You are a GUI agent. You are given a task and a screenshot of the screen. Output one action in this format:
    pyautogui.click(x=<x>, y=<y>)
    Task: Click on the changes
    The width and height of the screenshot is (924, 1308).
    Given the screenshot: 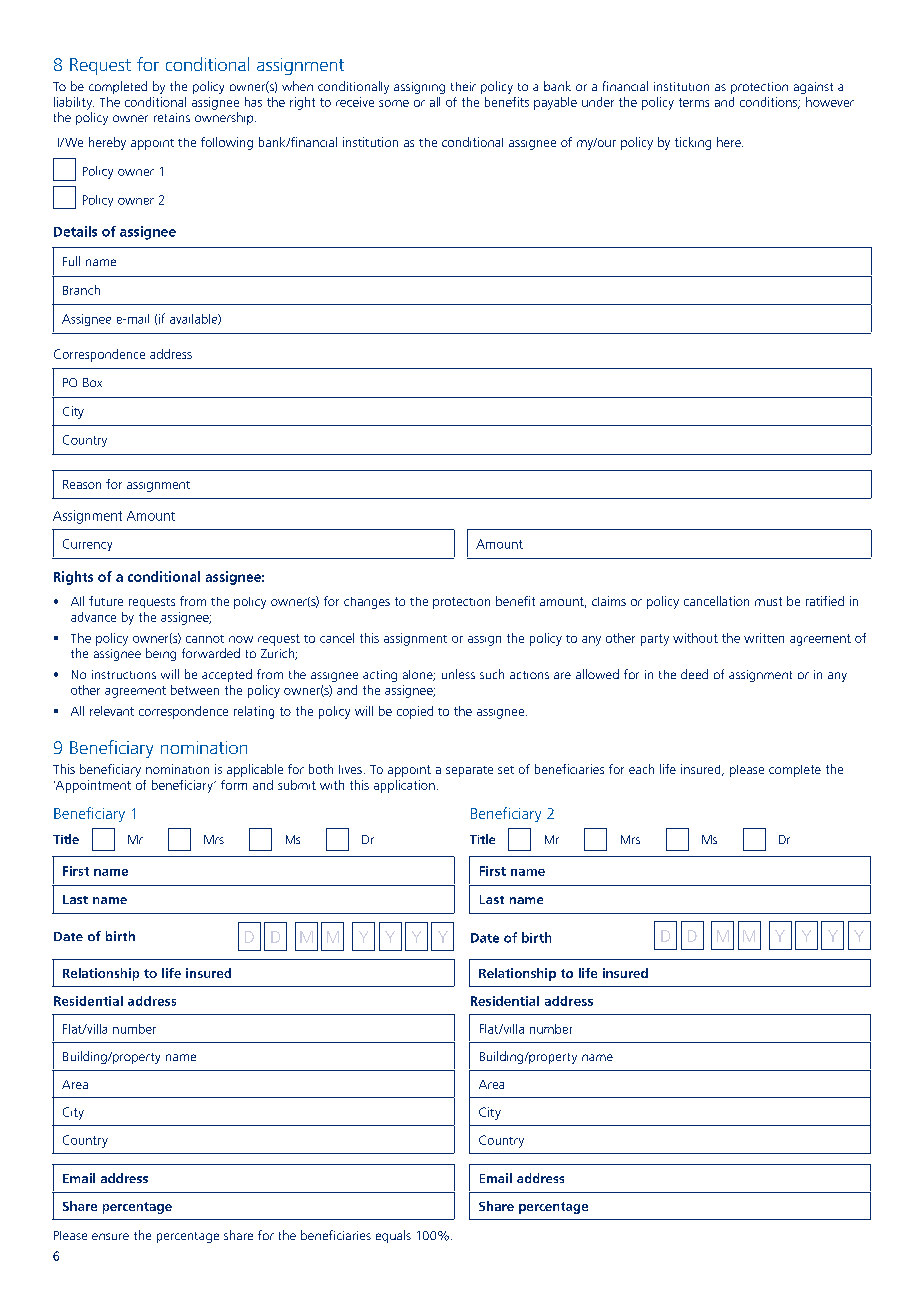 What is the action you would take?
    pyautogui.click(x=367, y=603)
